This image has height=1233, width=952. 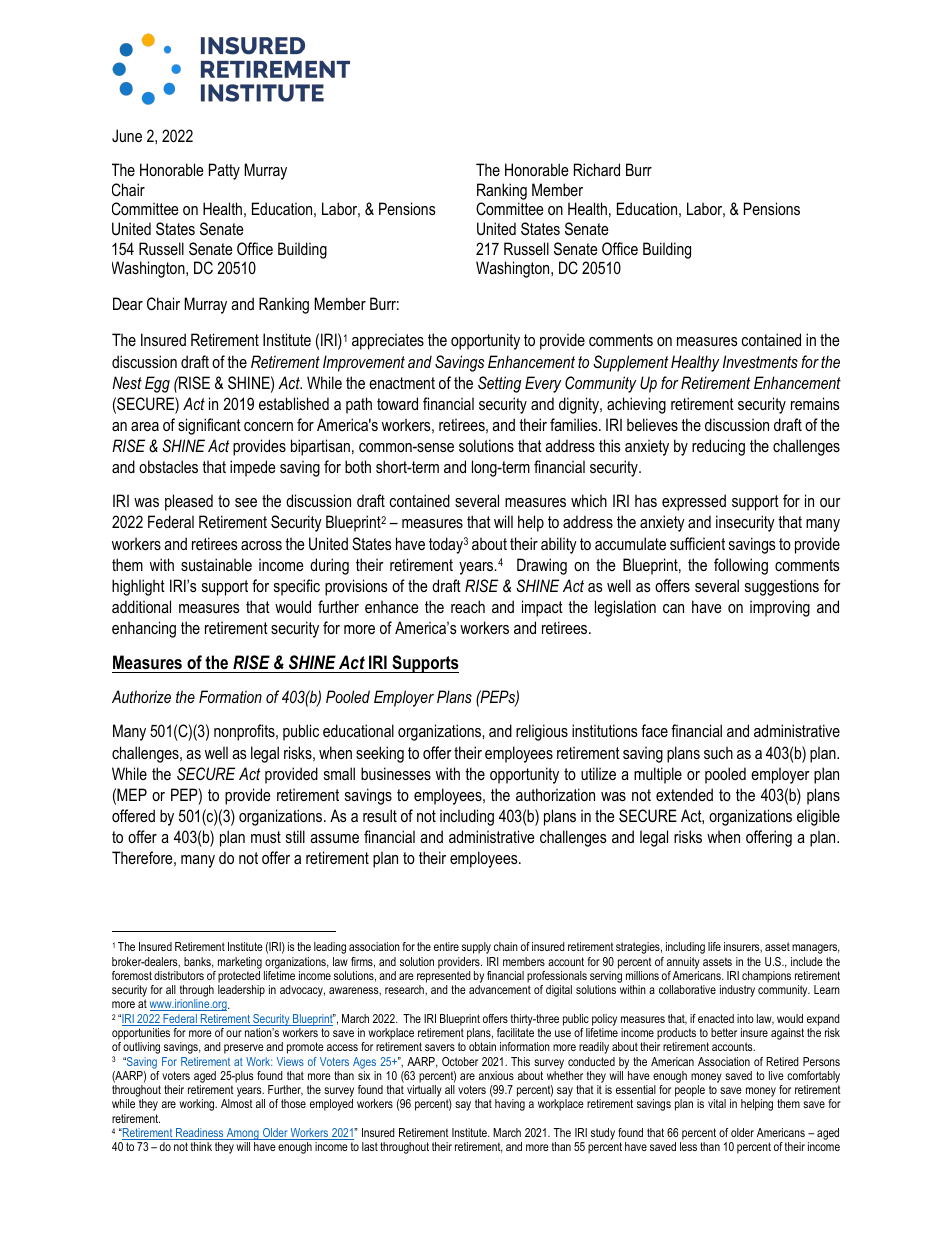 What do you see at coordinates (468, 606) in the image?
I see `reach` at bounding box center [468, 606].
